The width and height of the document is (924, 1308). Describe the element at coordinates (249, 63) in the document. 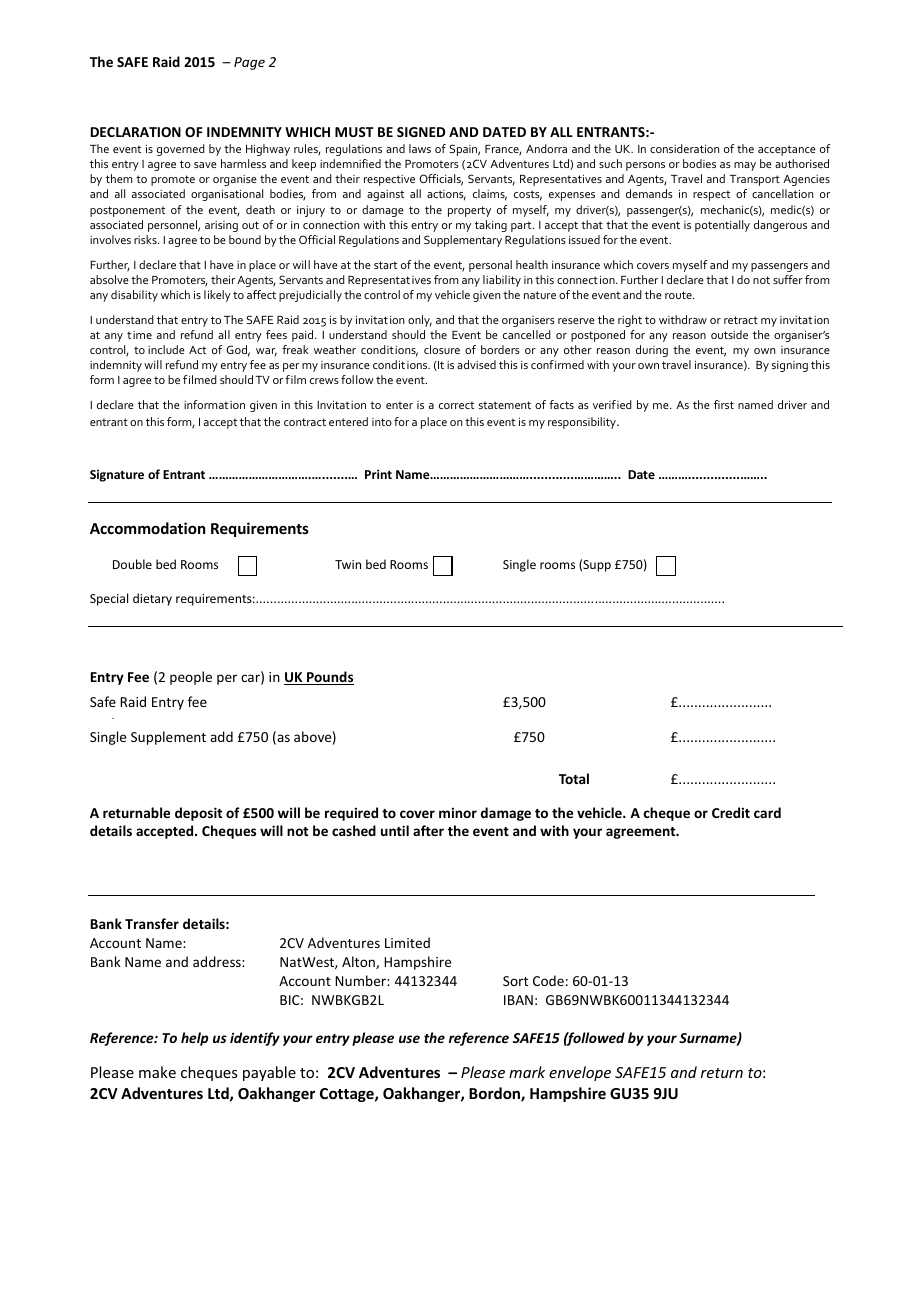

I see `Page` at that location.
